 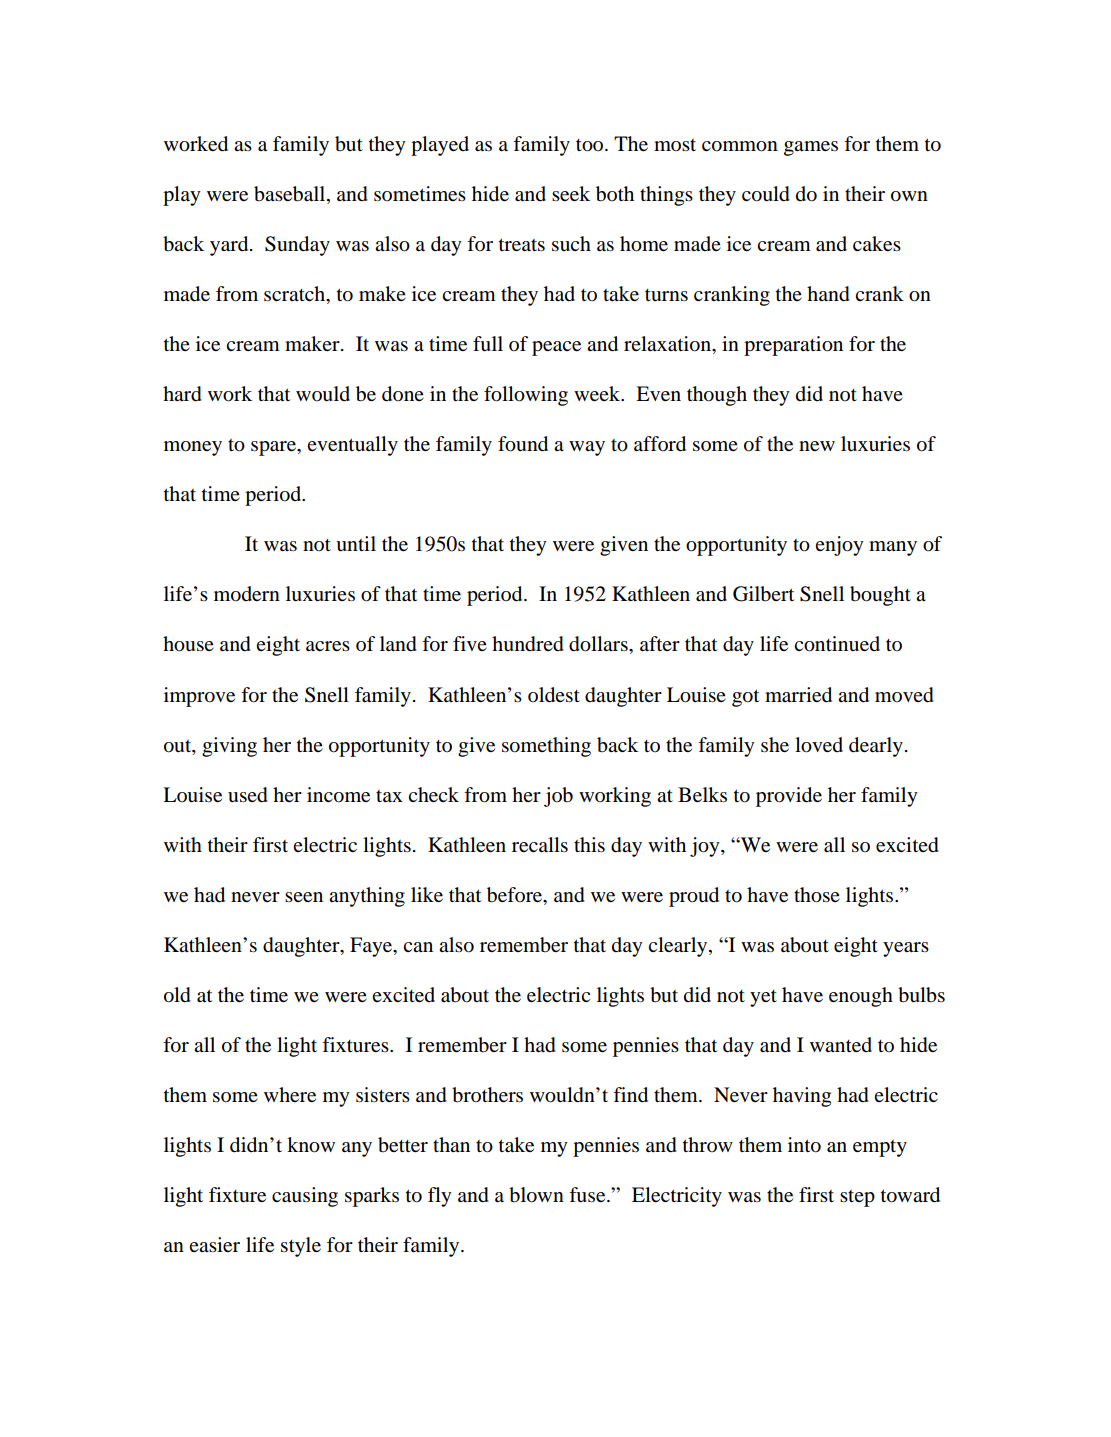 What do you see at coordinates (798, 695) in the page?
I see `married` at bounding box center [798, 695].
